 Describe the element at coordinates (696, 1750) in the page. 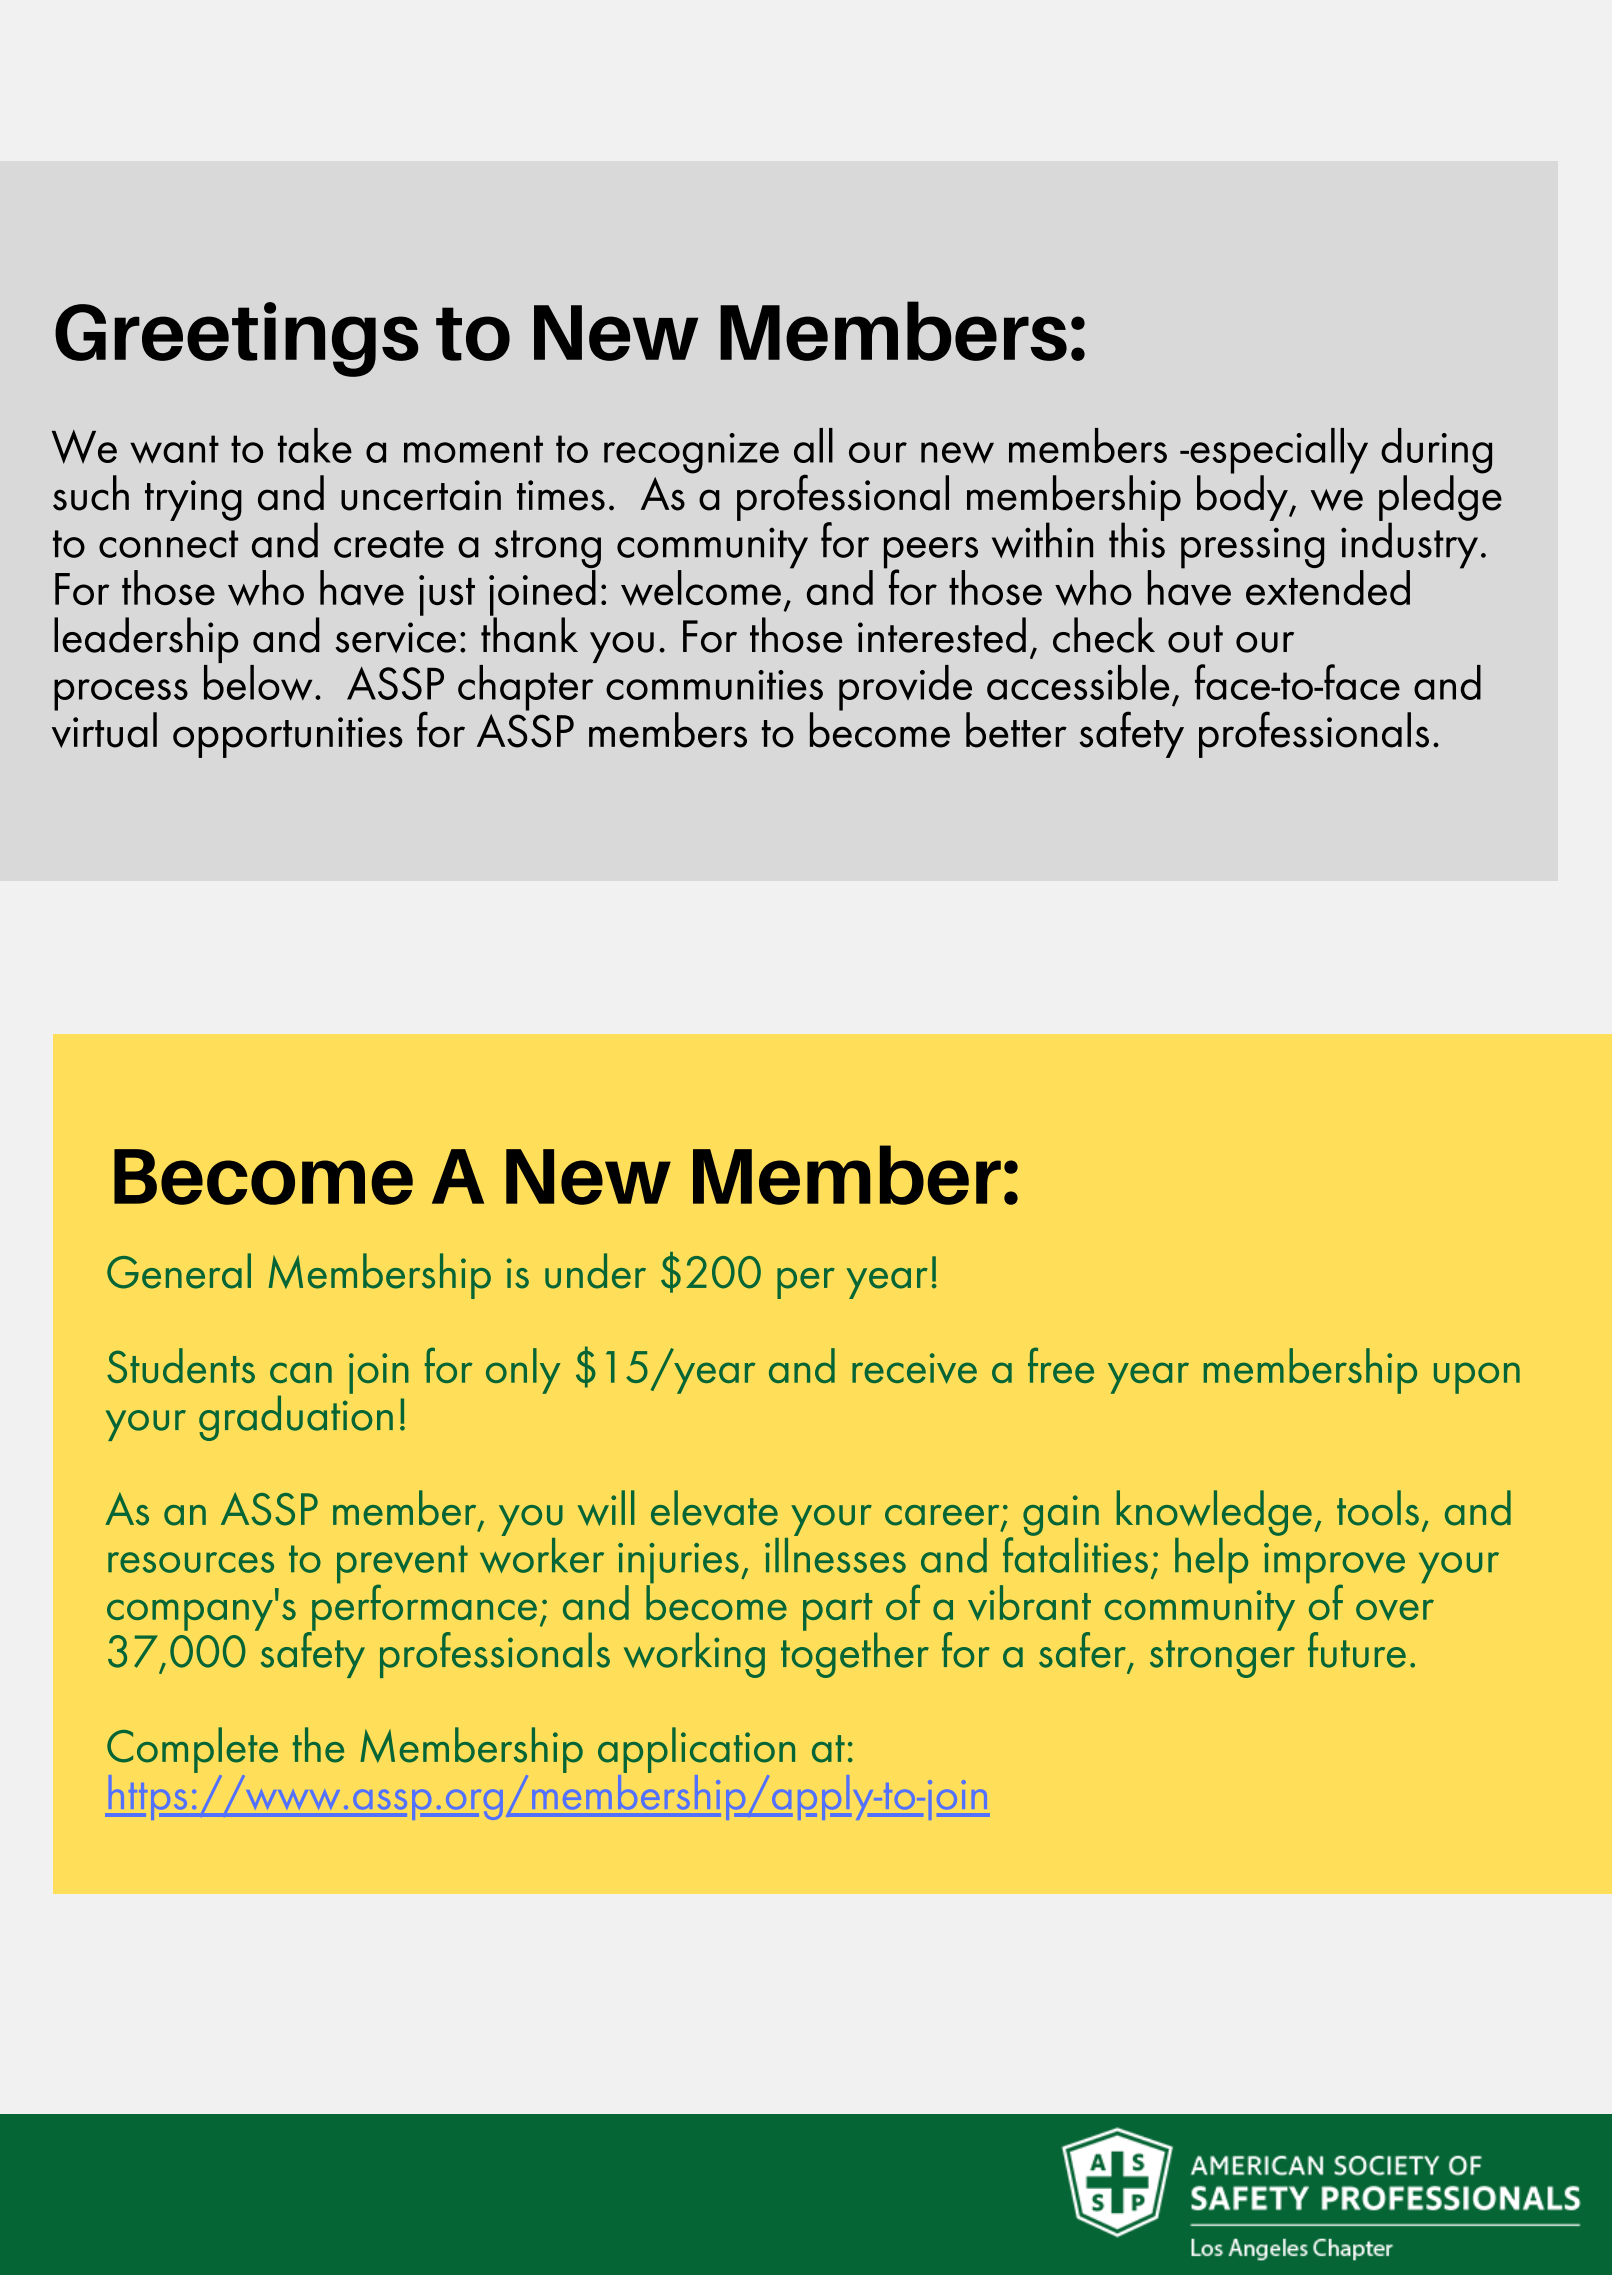

I see `application` at that location.
